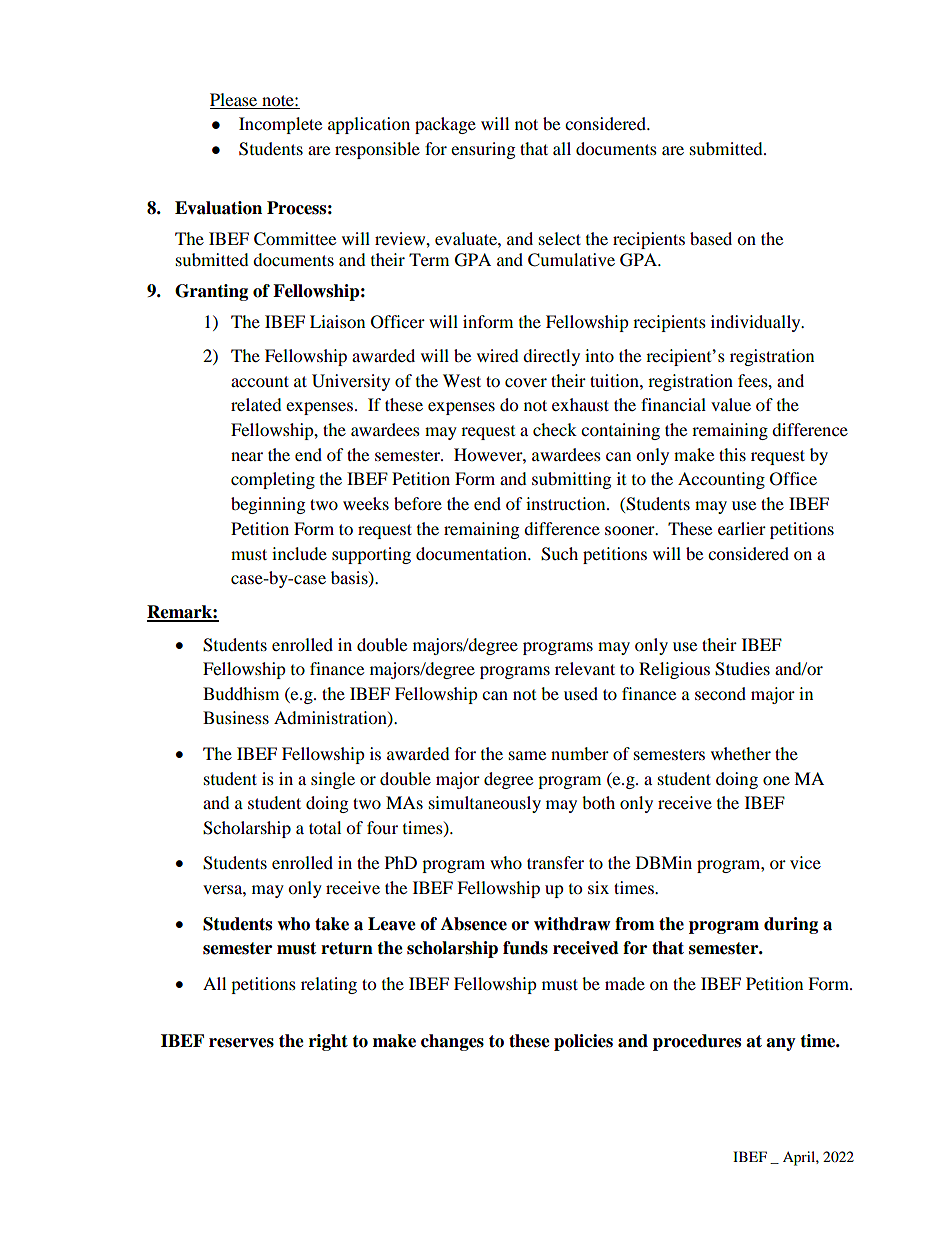 This image has width=952, height=1233. What do you see at coordinates (256, 404) in the image?
I see `related` at bounding box center [256, 404].
